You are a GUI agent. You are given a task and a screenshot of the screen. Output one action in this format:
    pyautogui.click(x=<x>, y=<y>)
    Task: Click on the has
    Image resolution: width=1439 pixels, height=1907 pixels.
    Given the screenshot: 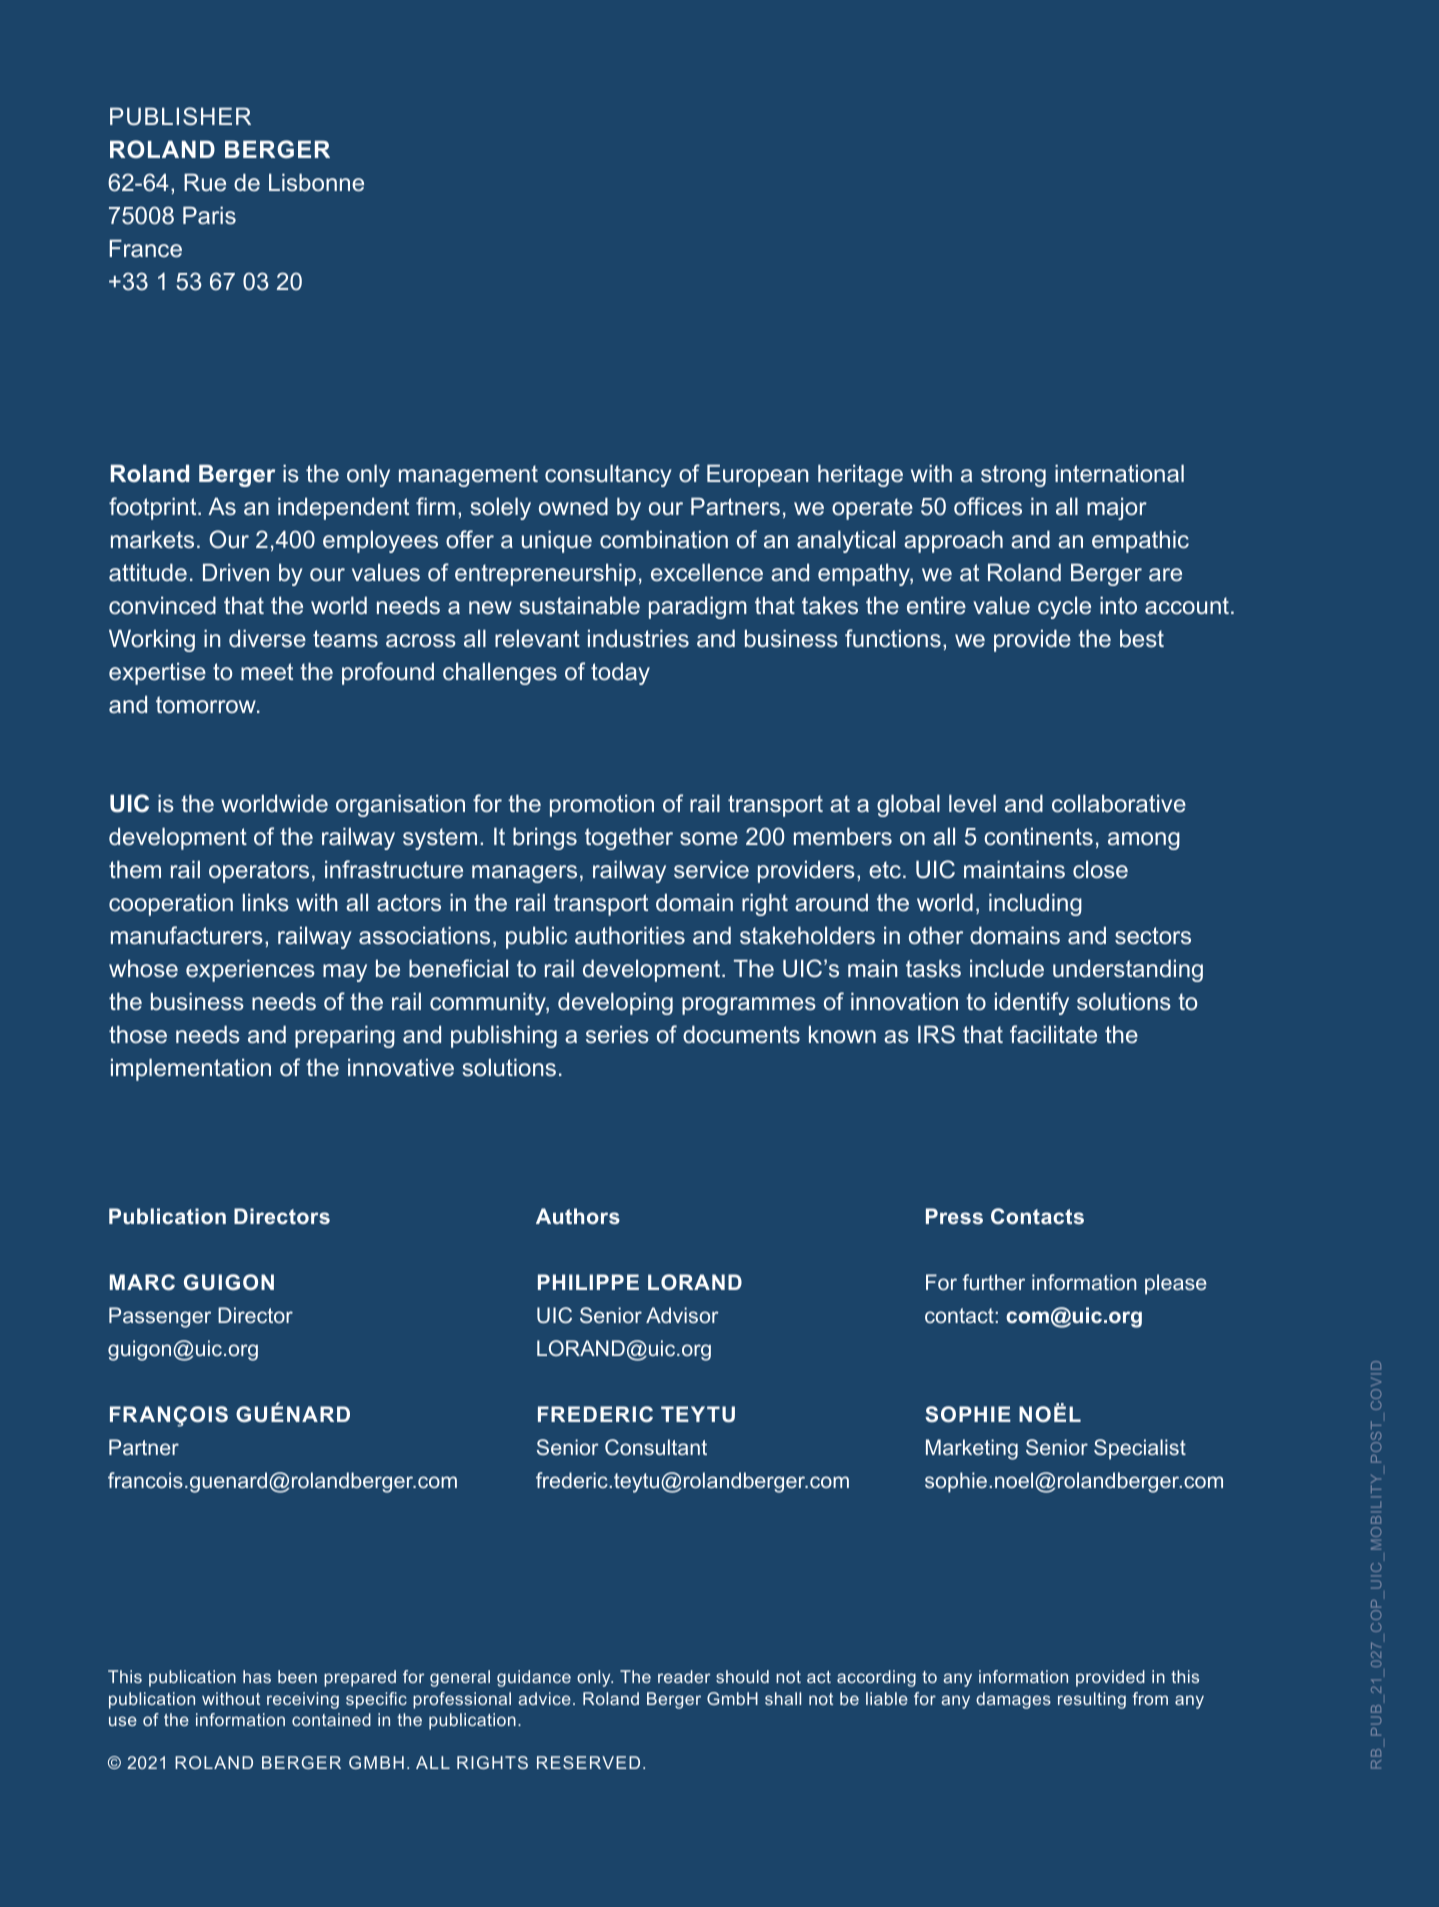 What is the action you would take?
    pyautogui.click(x=257, y=1676)
